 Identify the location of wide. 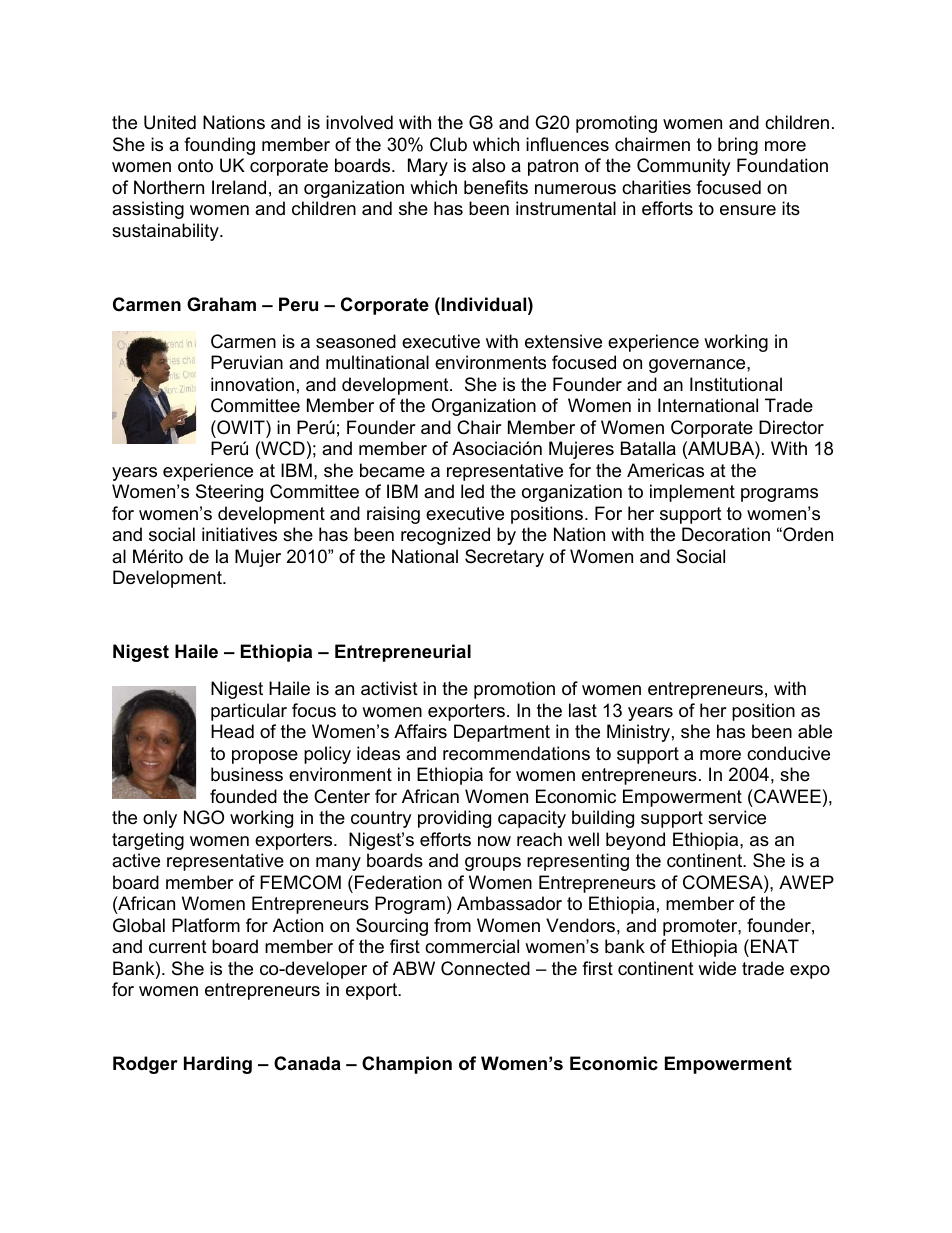
(717, 968).
